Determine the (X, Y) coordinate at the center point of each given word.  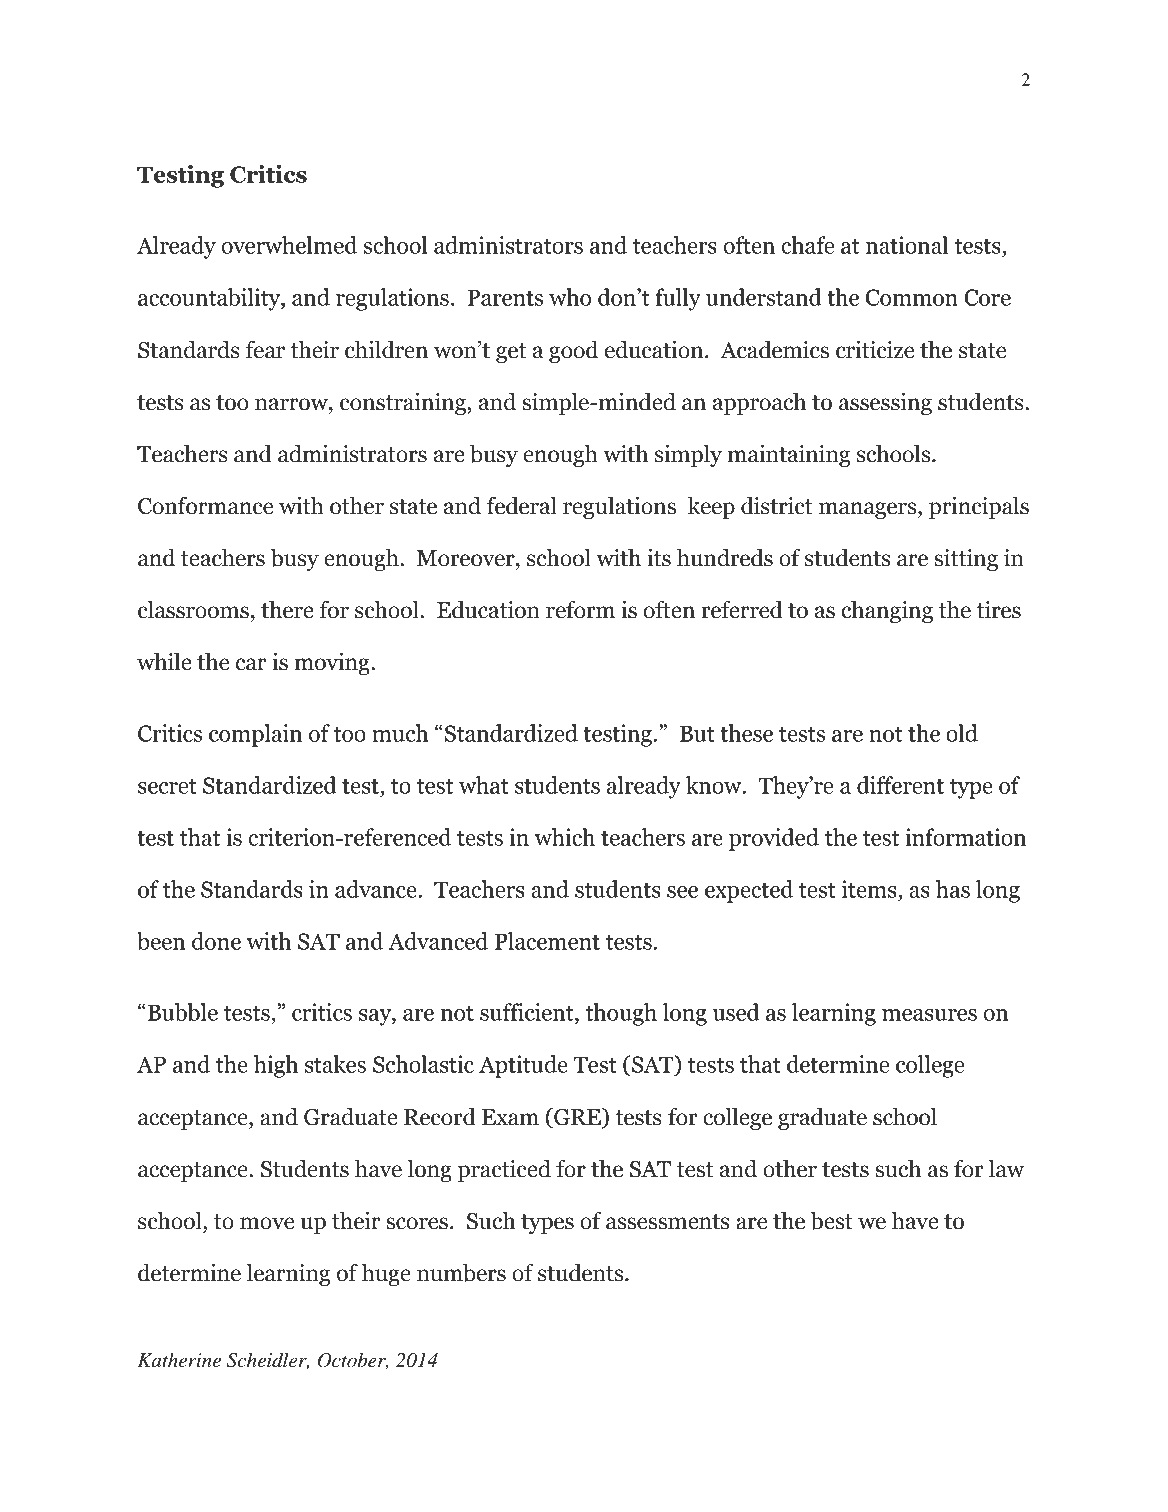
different (900, 785)
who (570, 297)
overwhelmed (289, 245)
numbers (461, 1273)
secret (167, 786)
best (831, 1221)
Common (912, 297)
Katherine (179, 1360)
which (565, 837)
